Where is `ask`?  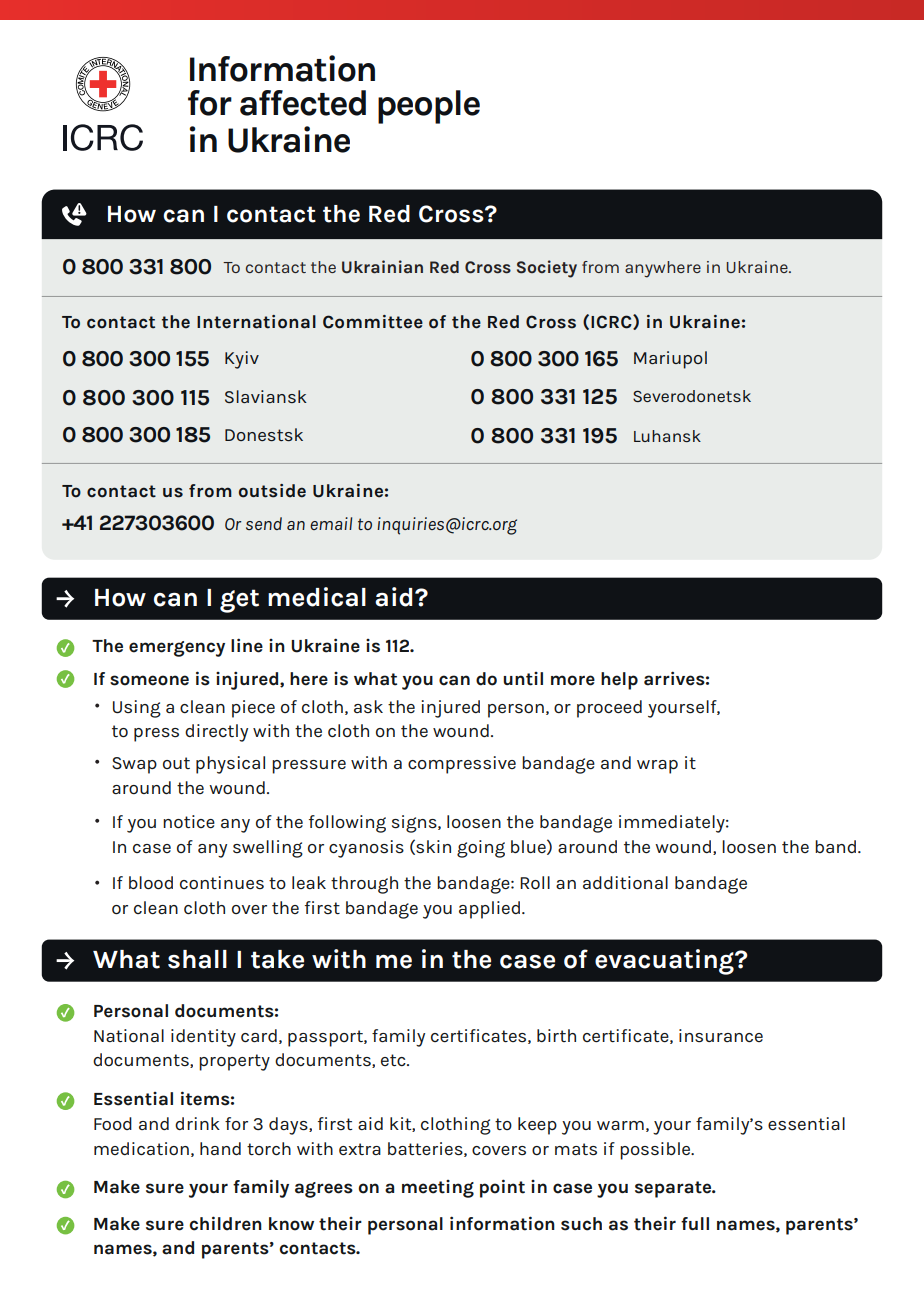 ask is located at coordinates (368, 706).
